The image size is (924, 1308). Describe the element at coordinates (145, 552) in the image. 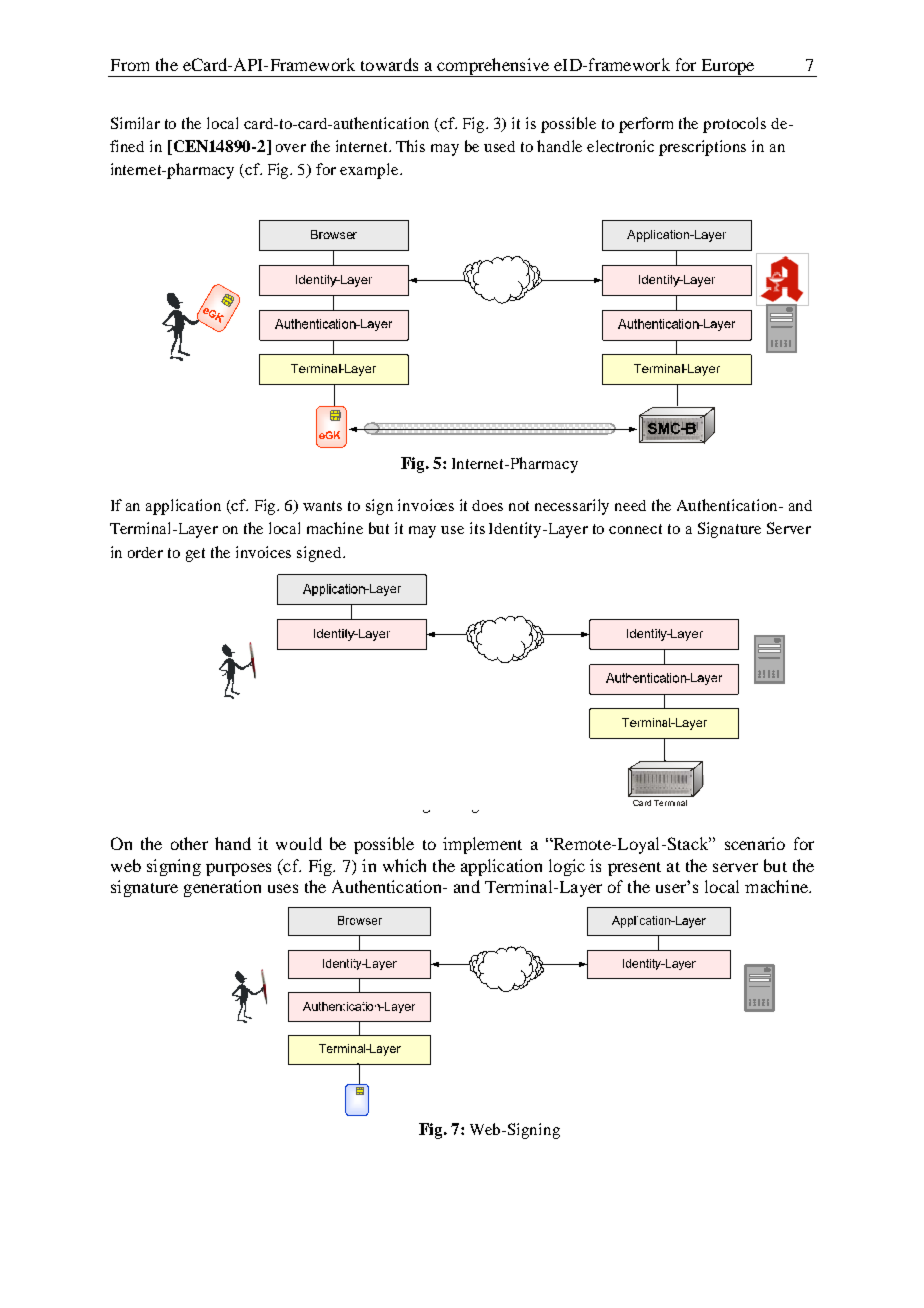

I see `order` at that location.
